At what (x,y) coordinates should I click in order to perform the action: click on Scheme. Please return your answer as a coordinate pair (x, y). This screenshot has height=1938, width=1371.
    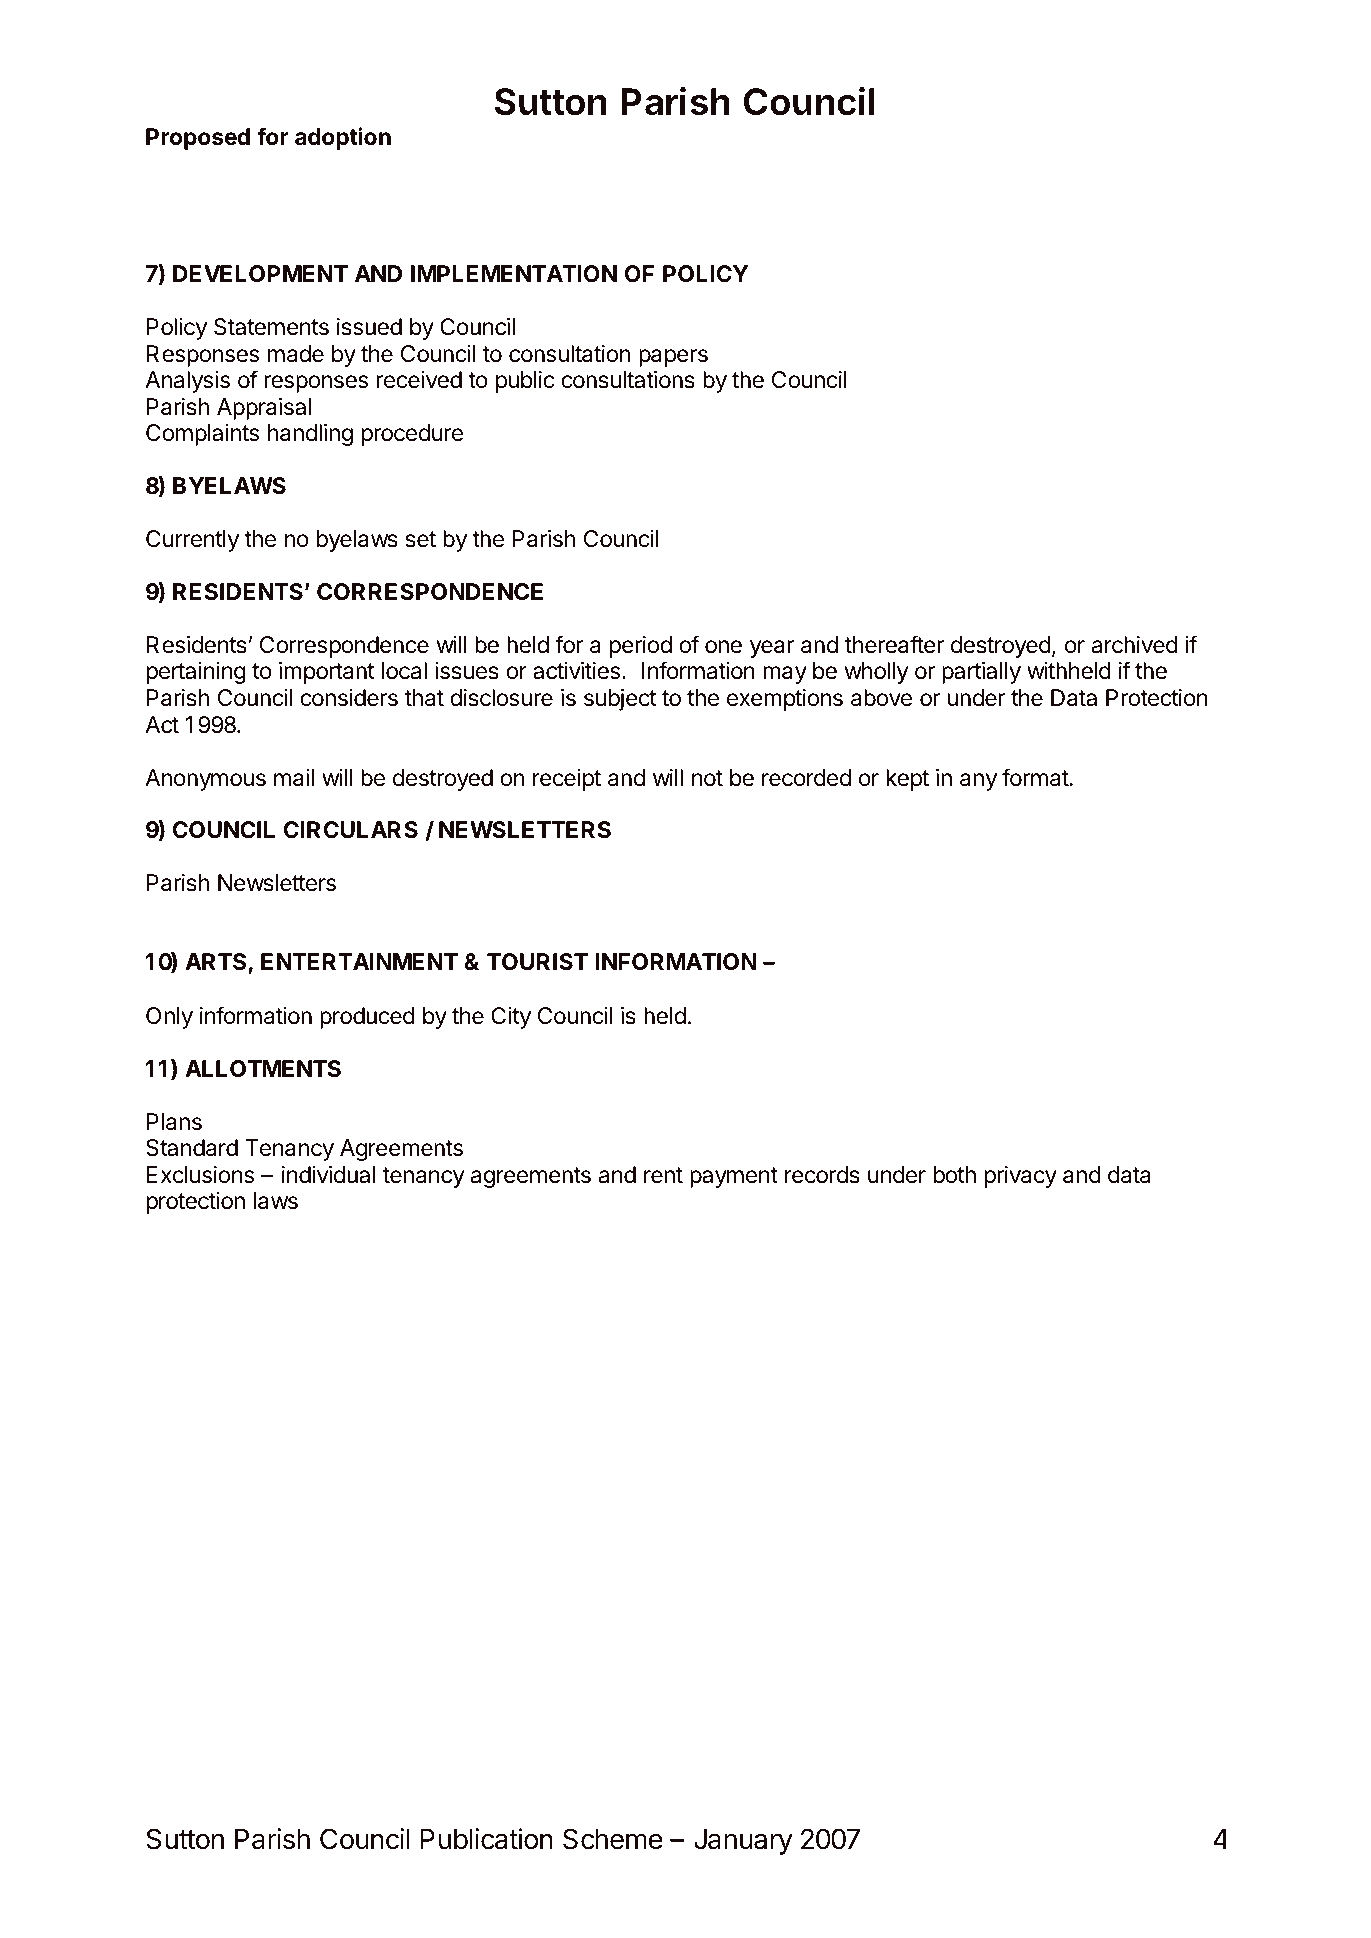
    Looking at the image, I should click on (613, 1839).
